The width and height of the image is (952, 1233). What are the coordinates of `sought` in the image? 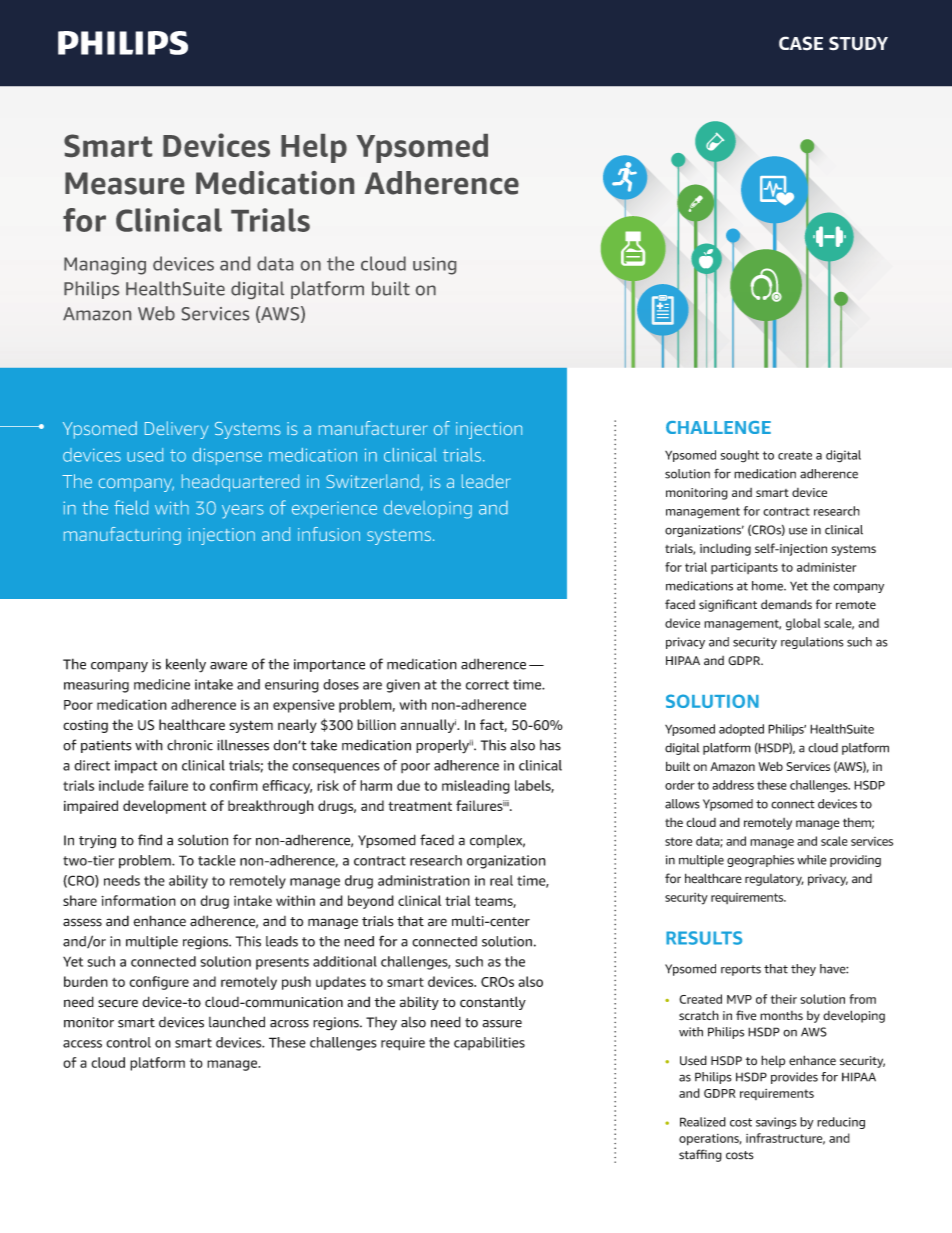 It's located at (740, 456).
